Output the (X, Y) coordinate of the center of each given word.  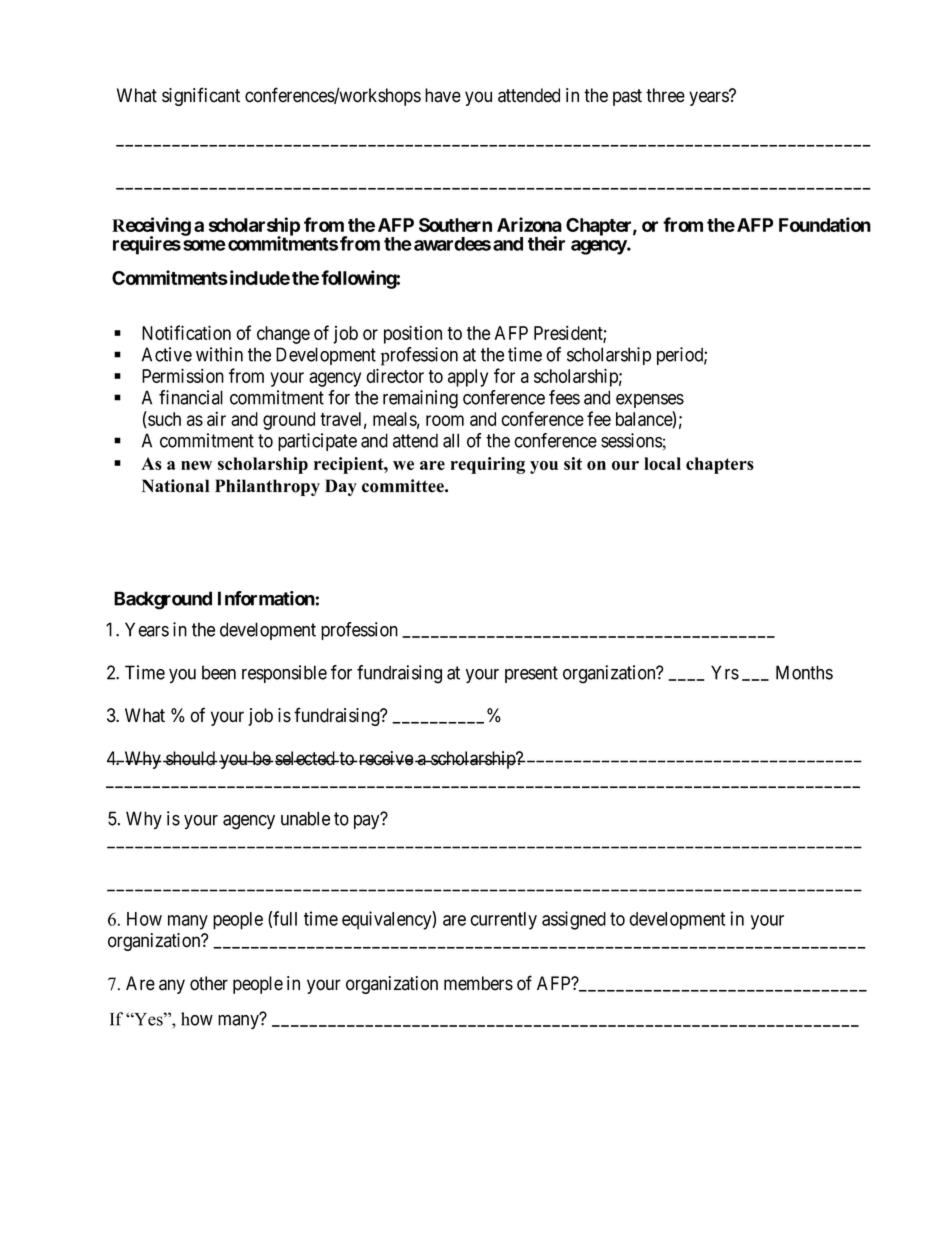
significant (201, 96)
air (216, 418)
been (219, 672)
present (531, 674)
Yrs (725, 672)
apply (468, 378)
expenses (650, 401)
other (209, 983)
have (443, 95)
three (665, 95)
